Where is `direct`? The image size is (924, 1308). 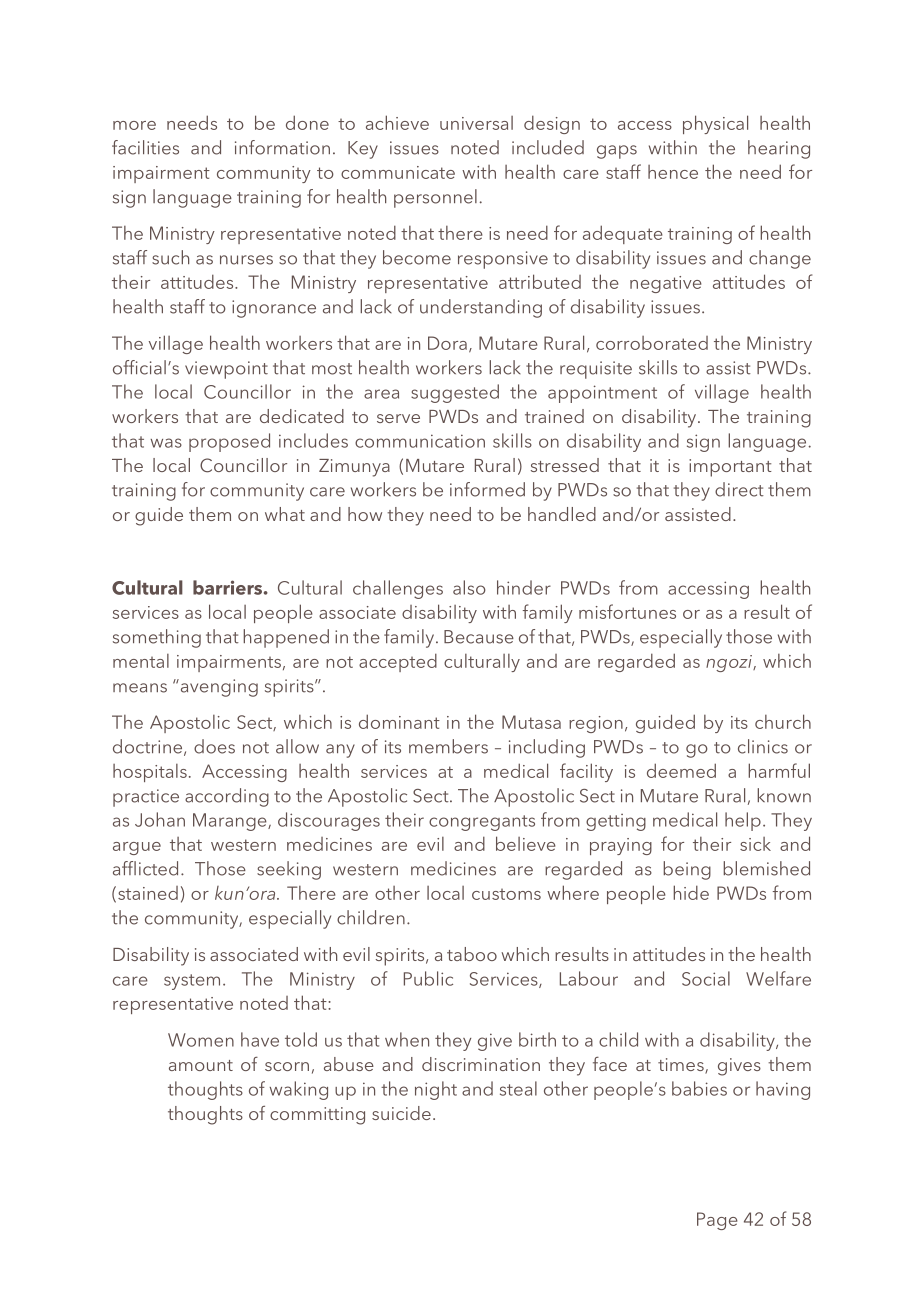
direct is located at coordinates (739, 489).
